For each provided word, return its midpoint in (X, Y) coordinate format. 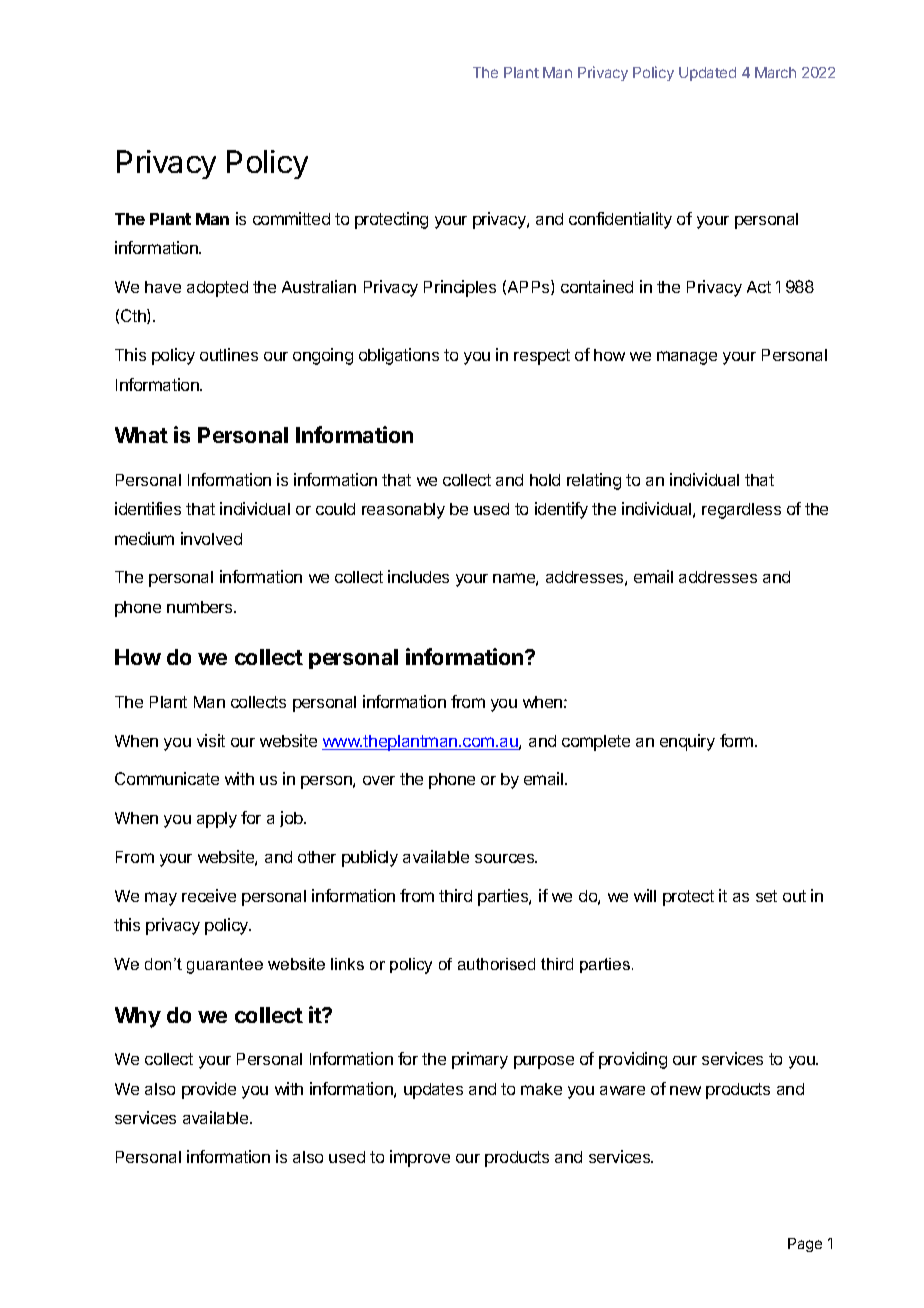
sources (506, 858)
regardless (741, 511)
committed (291, 218)
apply (217, 820)
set (766, 896)
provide (209, 1090)
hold (545, 480)
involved (211, 538)
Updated (707, 74)
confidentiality (620, 220)
